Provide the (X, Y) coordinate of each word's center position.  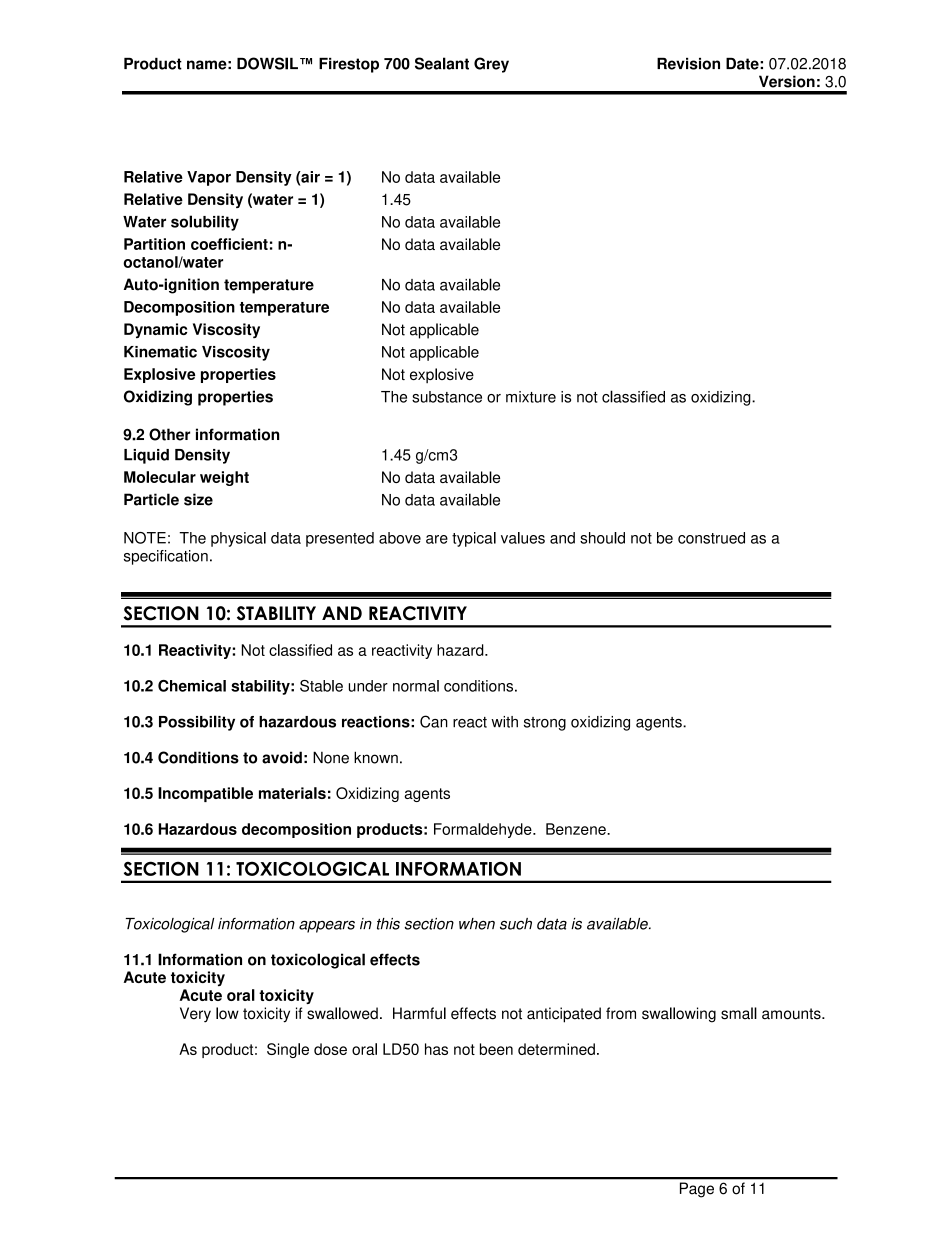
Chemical (192, 686)
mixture (531, 397)
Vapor (209, 178)
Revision (688, 64)
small (739, 1013)
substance (447, 397)
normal (416, 686)
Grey (491, 65)
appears (327, 926)
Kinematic (160, 352)
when (477, 924)
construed (711, 538)
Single (288, 1050)
